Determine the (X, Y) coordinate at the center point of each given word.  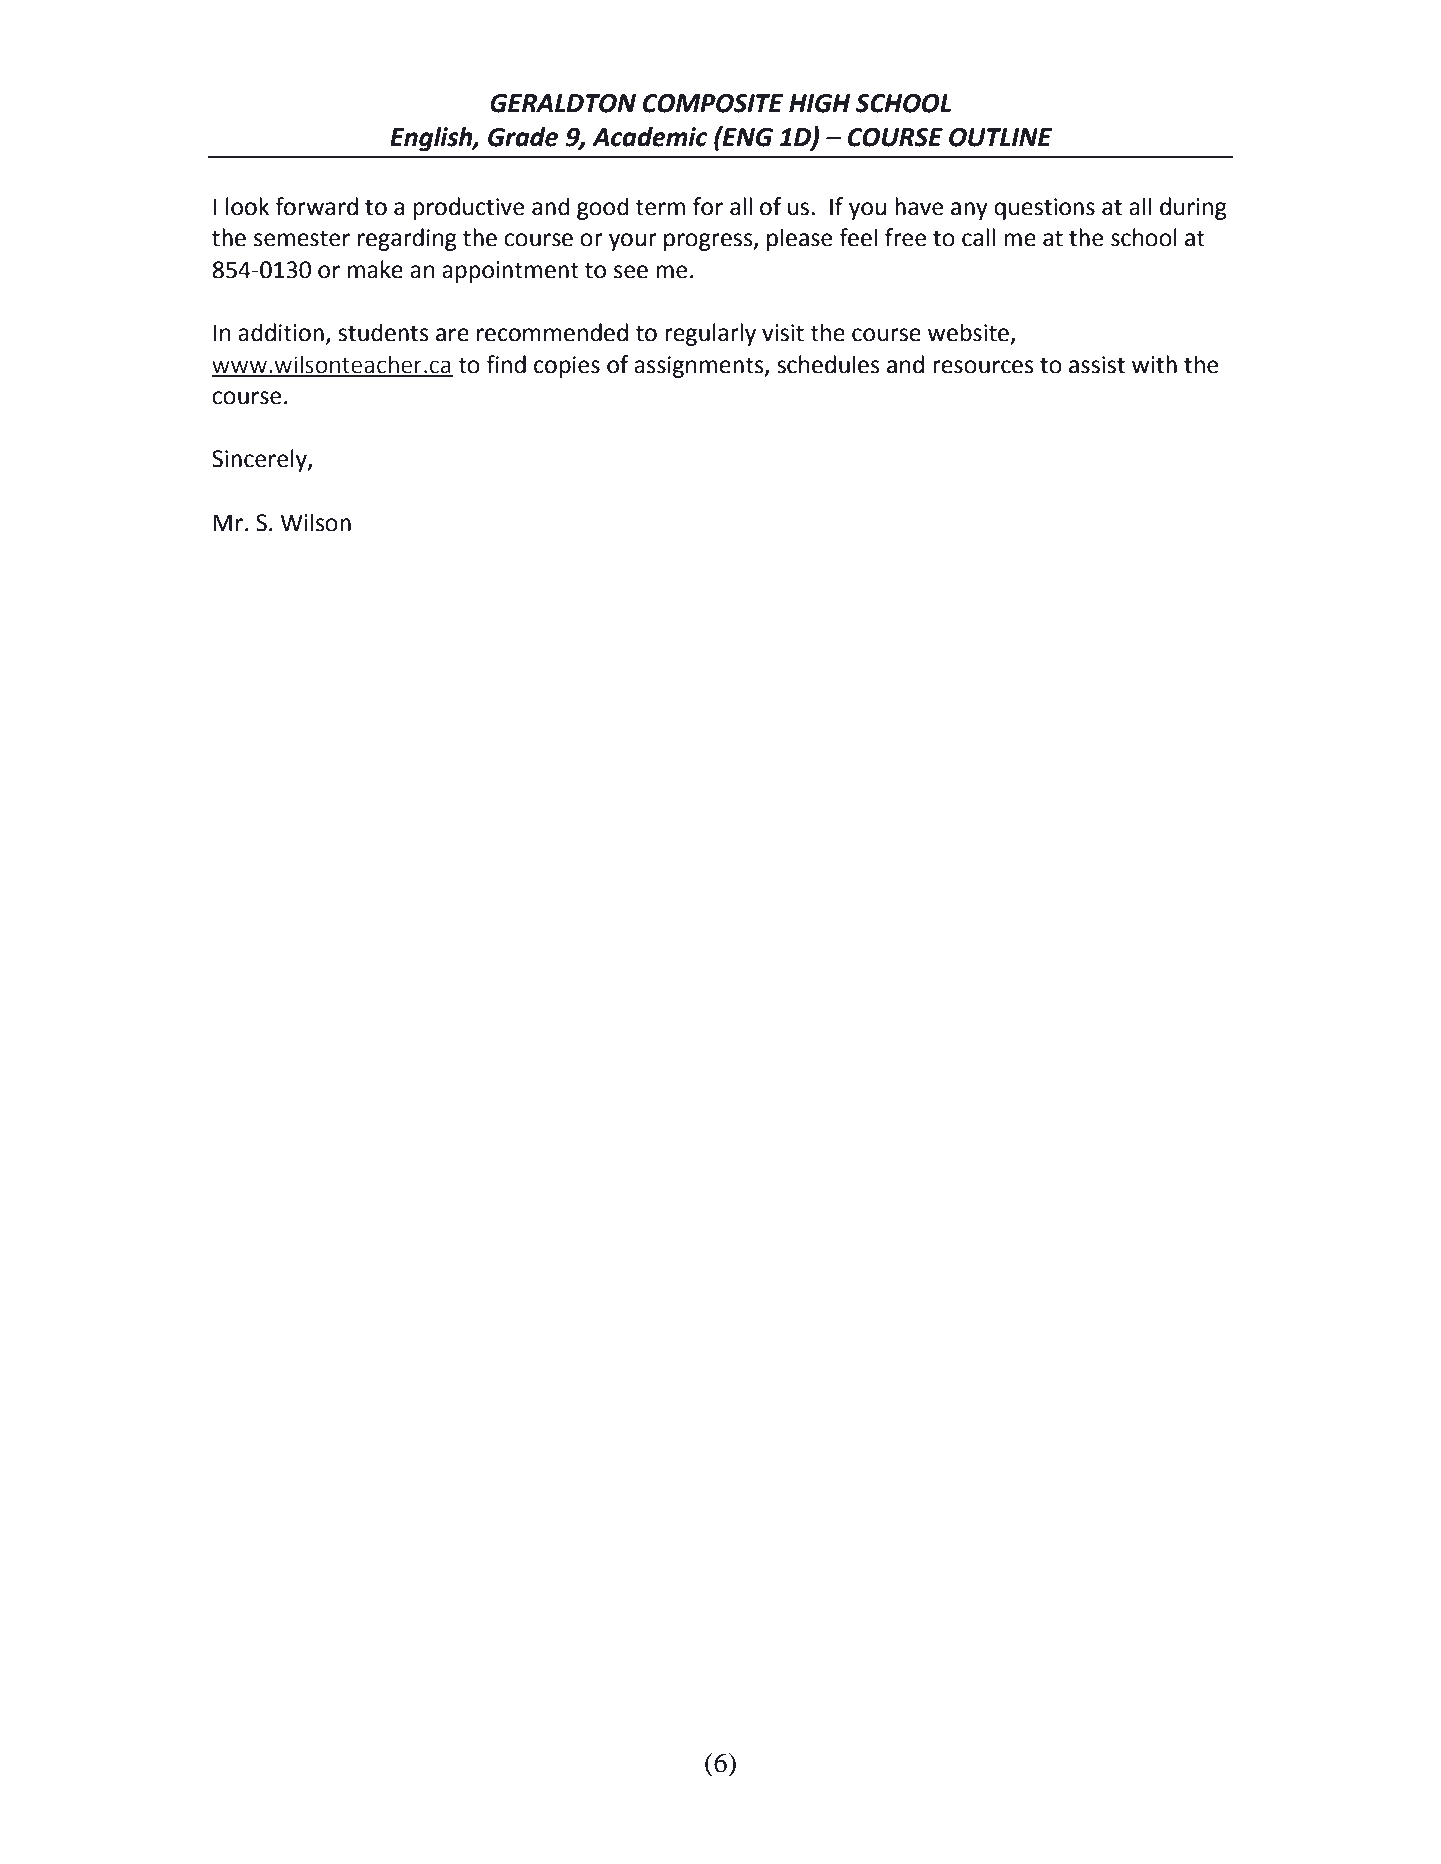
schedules (828, 364)
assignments (700, 367)
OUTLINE (1000, 137)
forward (316, 206)
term (660, 207)
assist (1097, 365)
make (375, 269)
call (978, 237)
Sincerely (260, 460)
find (506, 364)
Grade (523, 137)
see (631, 272)
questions (1044, 209)
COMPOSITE (713, 103)
